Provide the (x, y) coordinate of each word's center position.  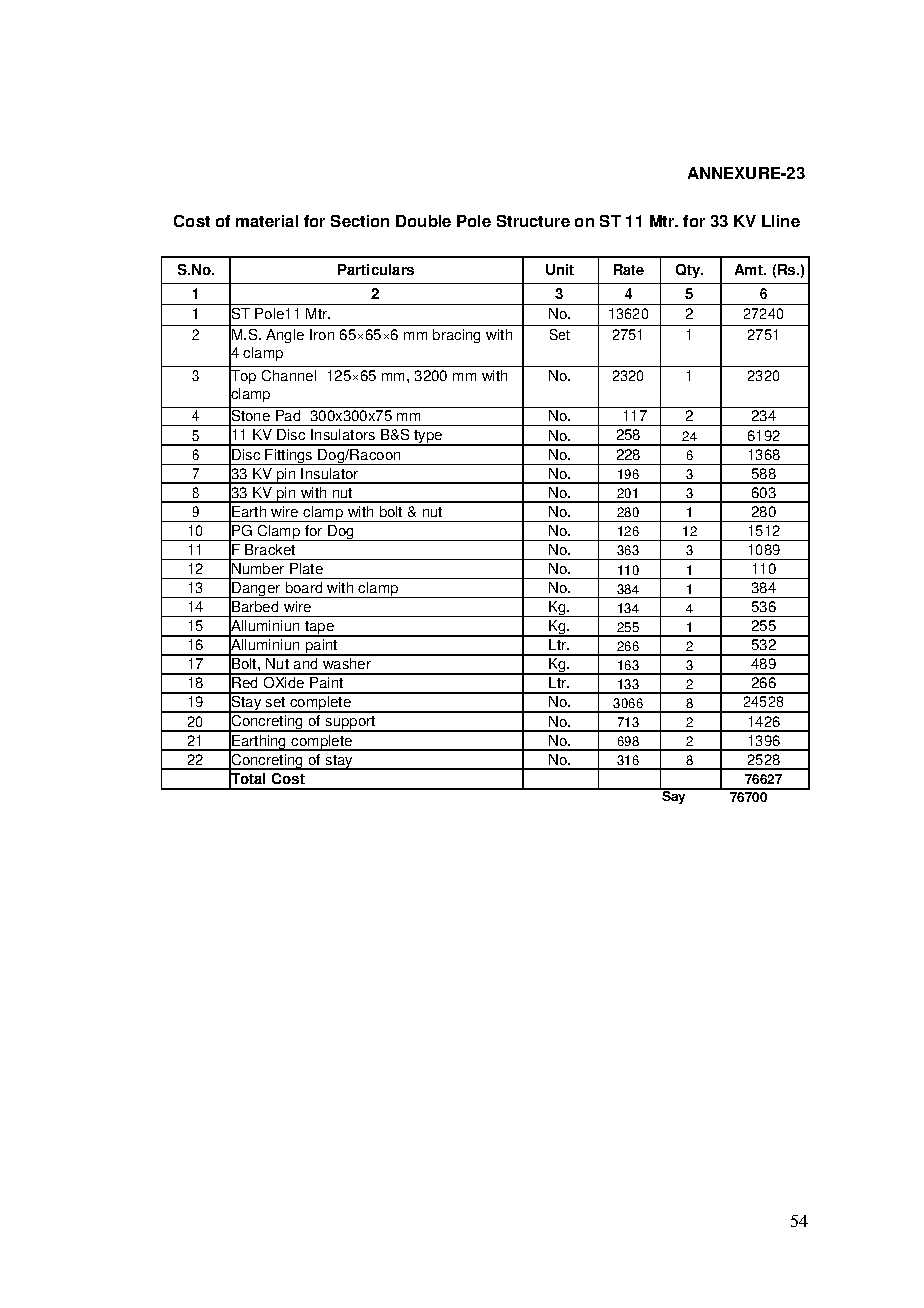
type (428, 438)
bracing (456, 336)
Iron (322, 334)
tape (319, 629)
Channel (289, 375)
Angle (285, 336)
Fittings (289, 457)
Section (360, 221)
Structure (533, 221)
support (351, 724)
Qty (689, 271)
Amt (750, 269)
